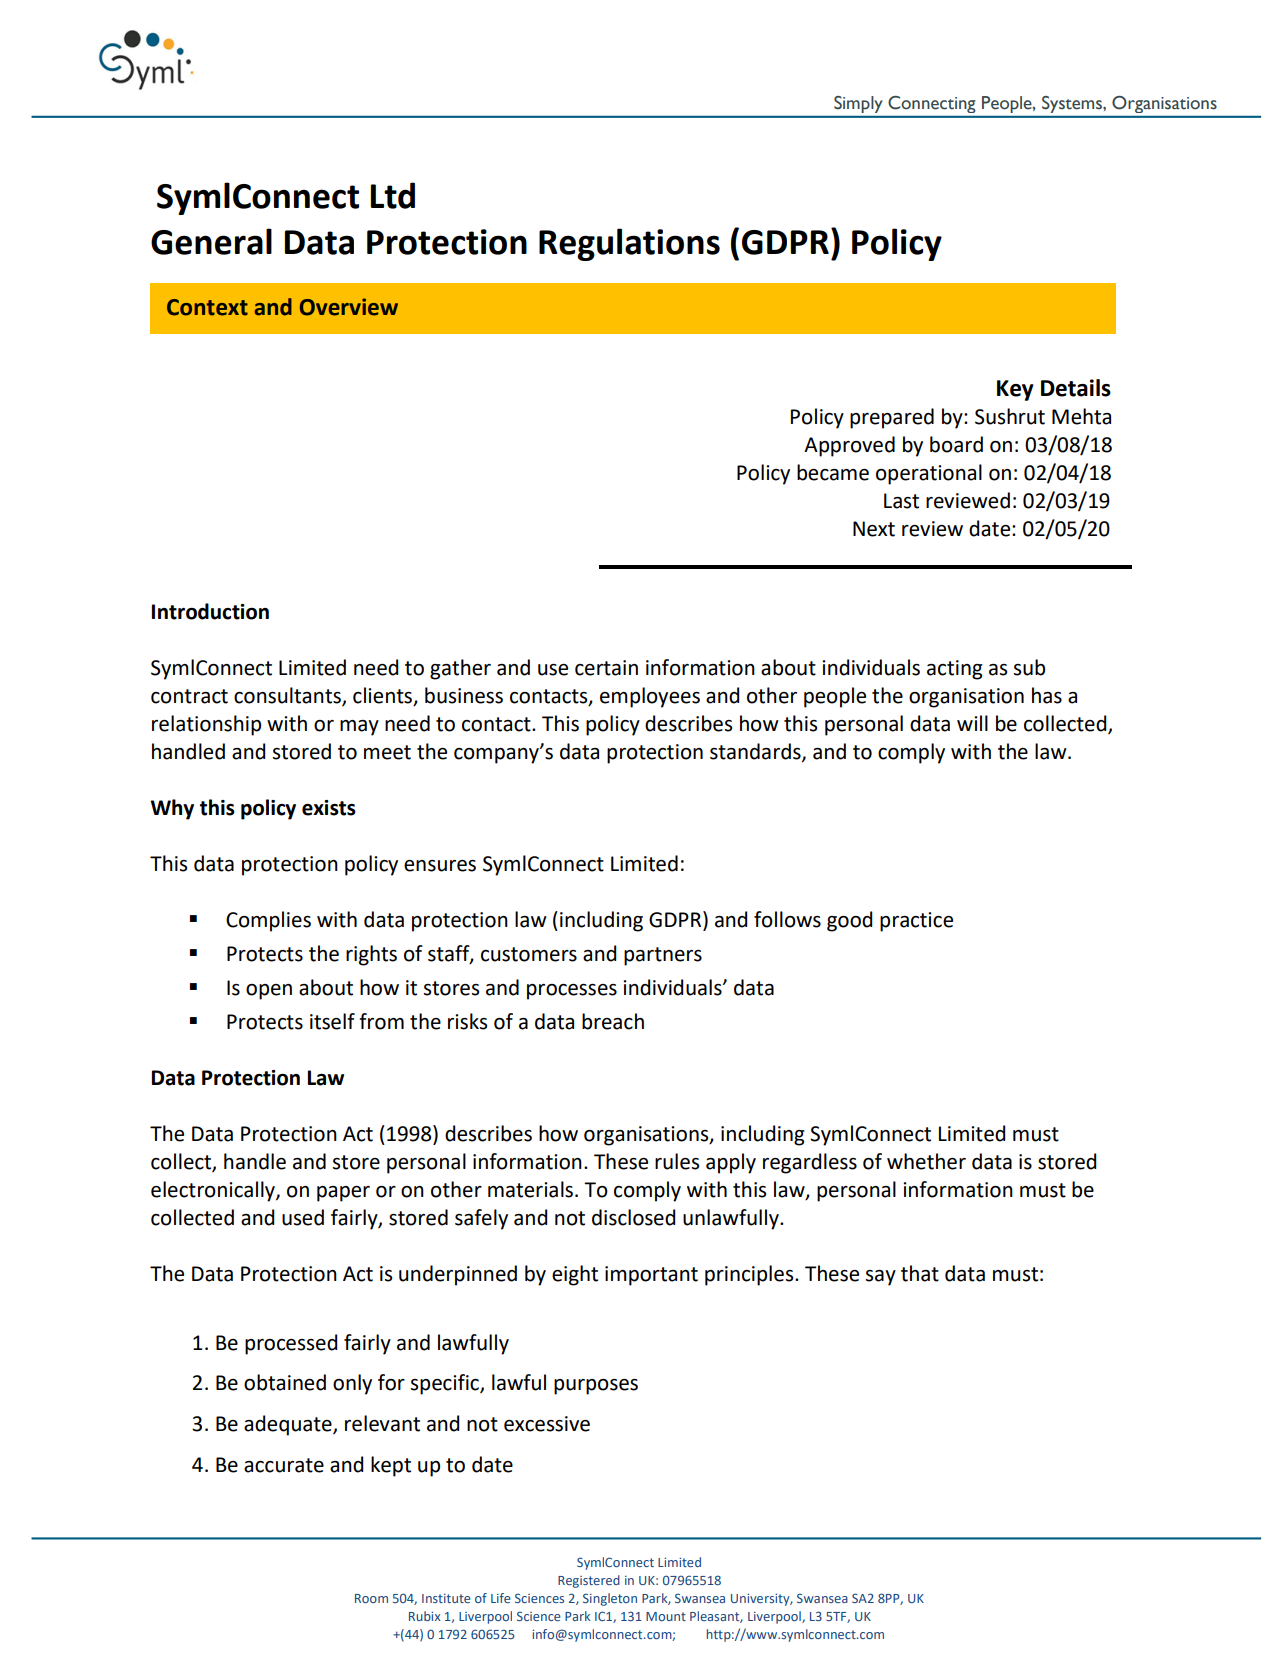 The image size is (1279, 1655). What do you see at coordinates (606, 668) in the screenshot?
I see `certain` at bounding box center [606, 668].
